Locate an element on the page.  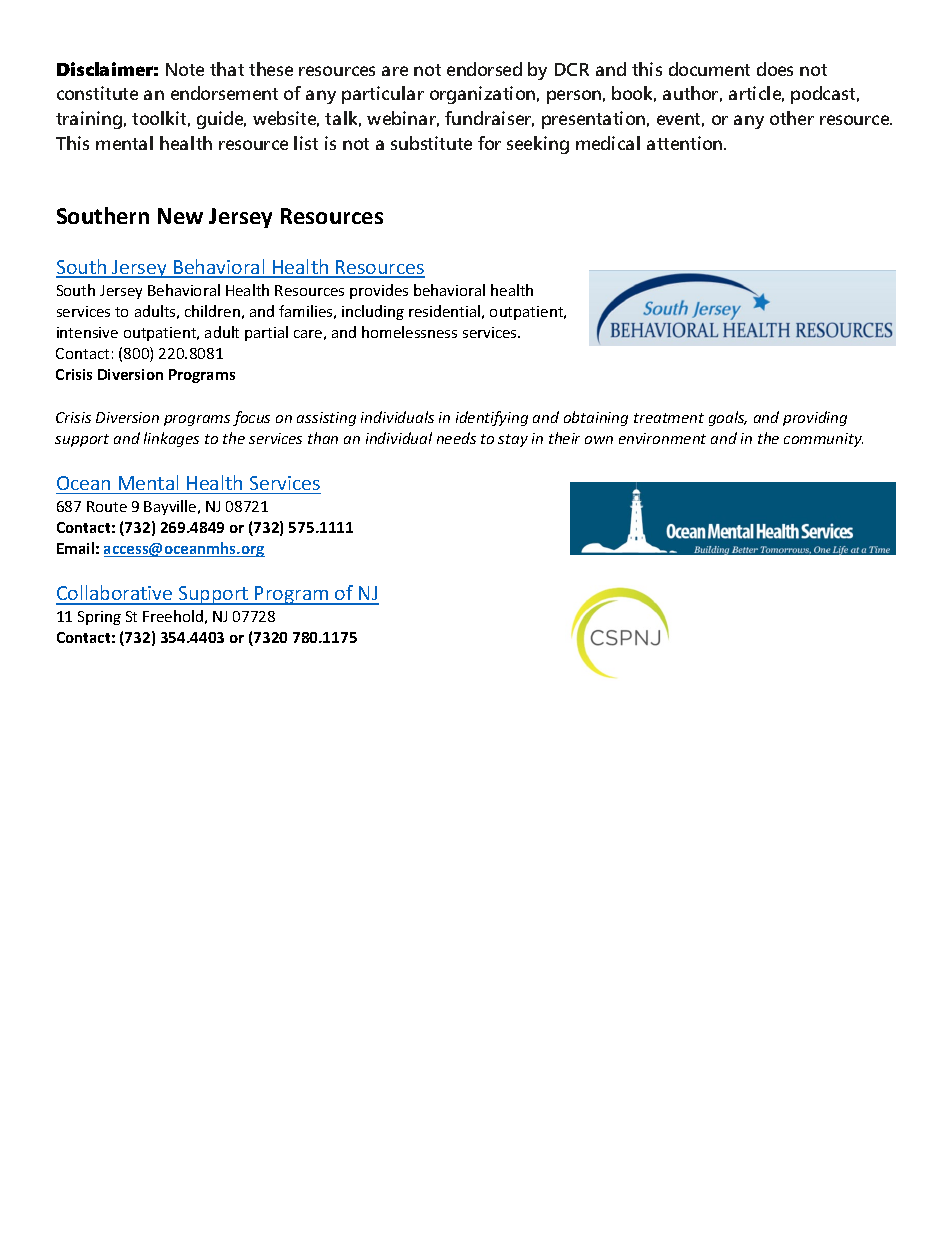
goals is located at coordinates (728, 418).
